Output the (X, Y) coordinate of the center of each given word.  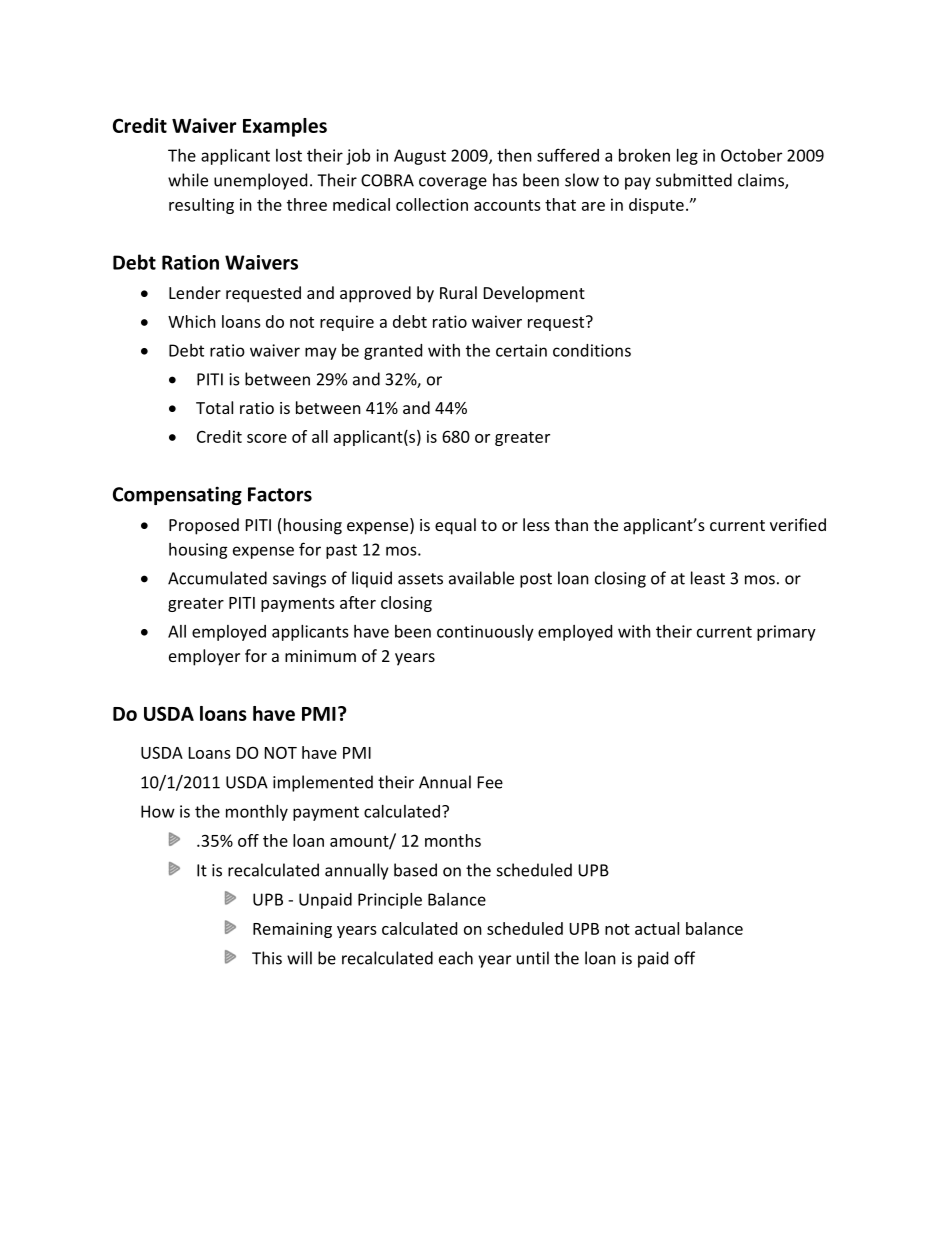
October (751, 155)
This (267, 958)
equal (455, 526)
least (708, 578)
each (456, 958)
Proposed (204, 526)
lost (289, 155)
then (514, 155)
